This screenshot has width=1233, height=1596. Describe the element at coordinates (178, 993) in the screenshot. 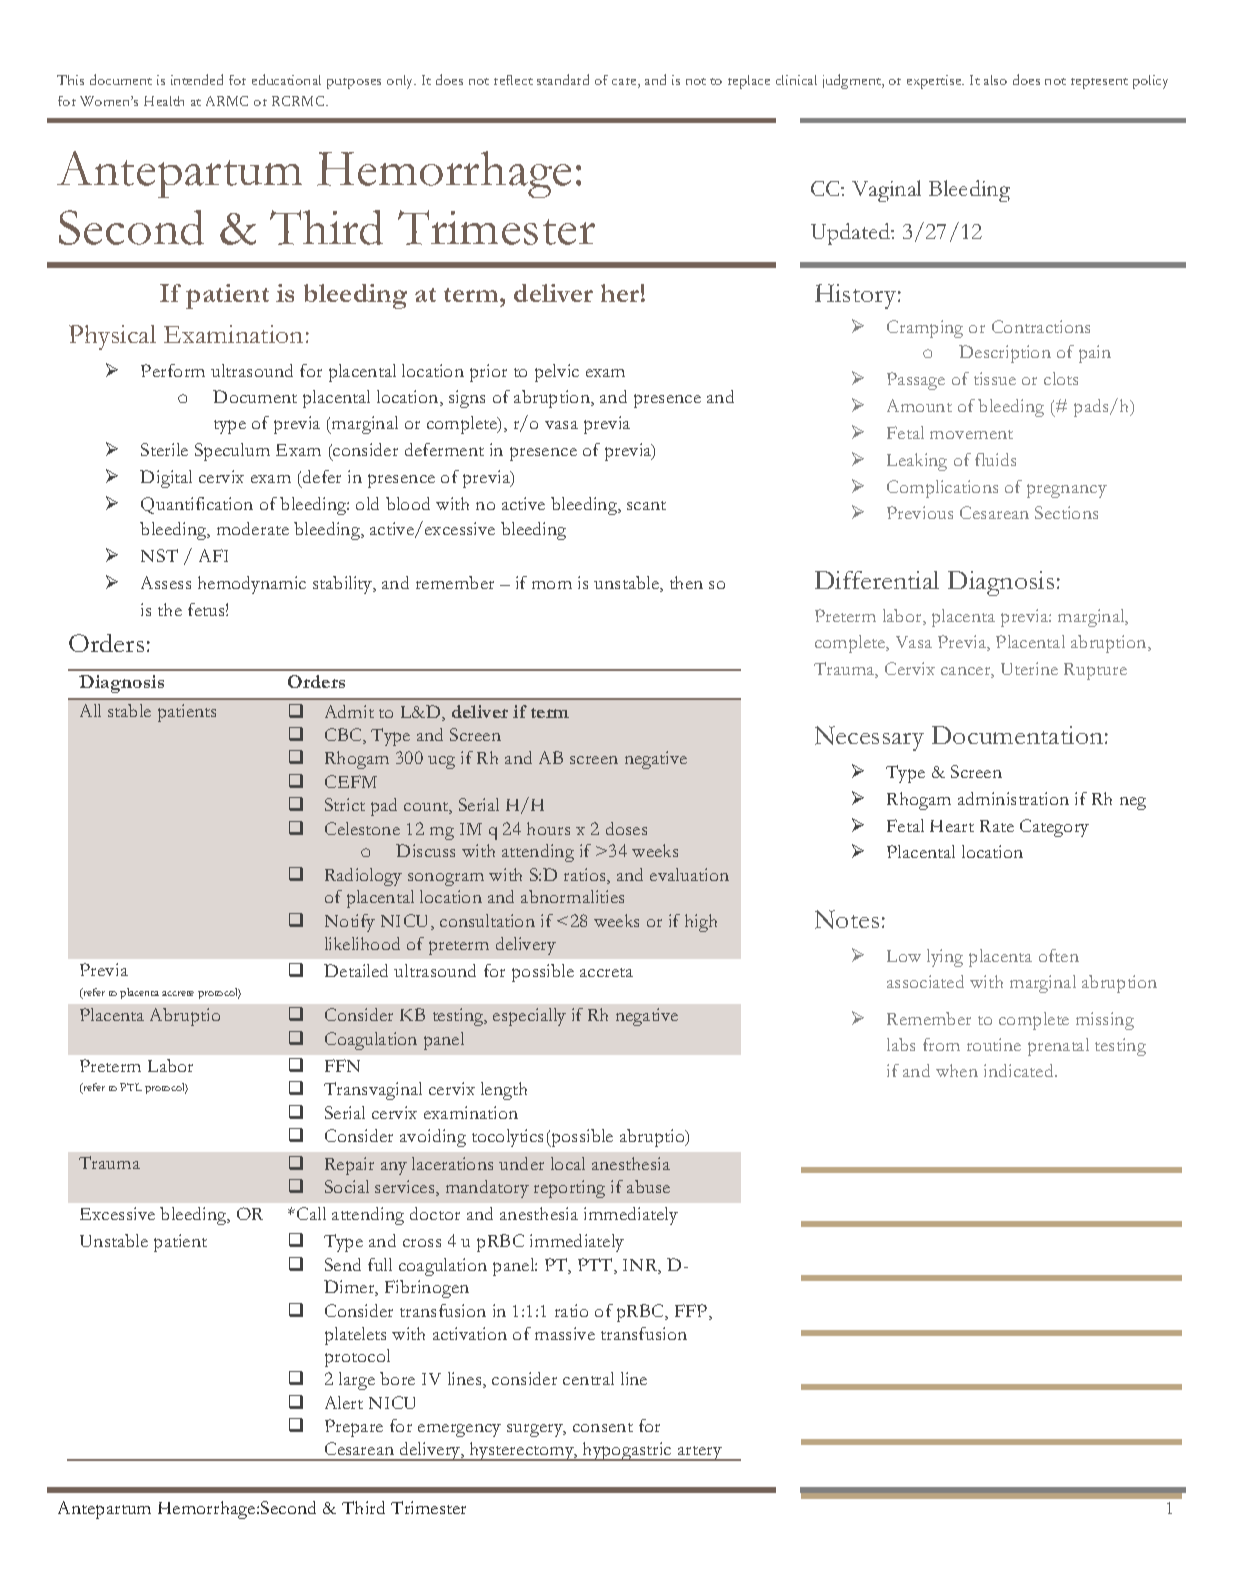

I see `accrete` at that location.
